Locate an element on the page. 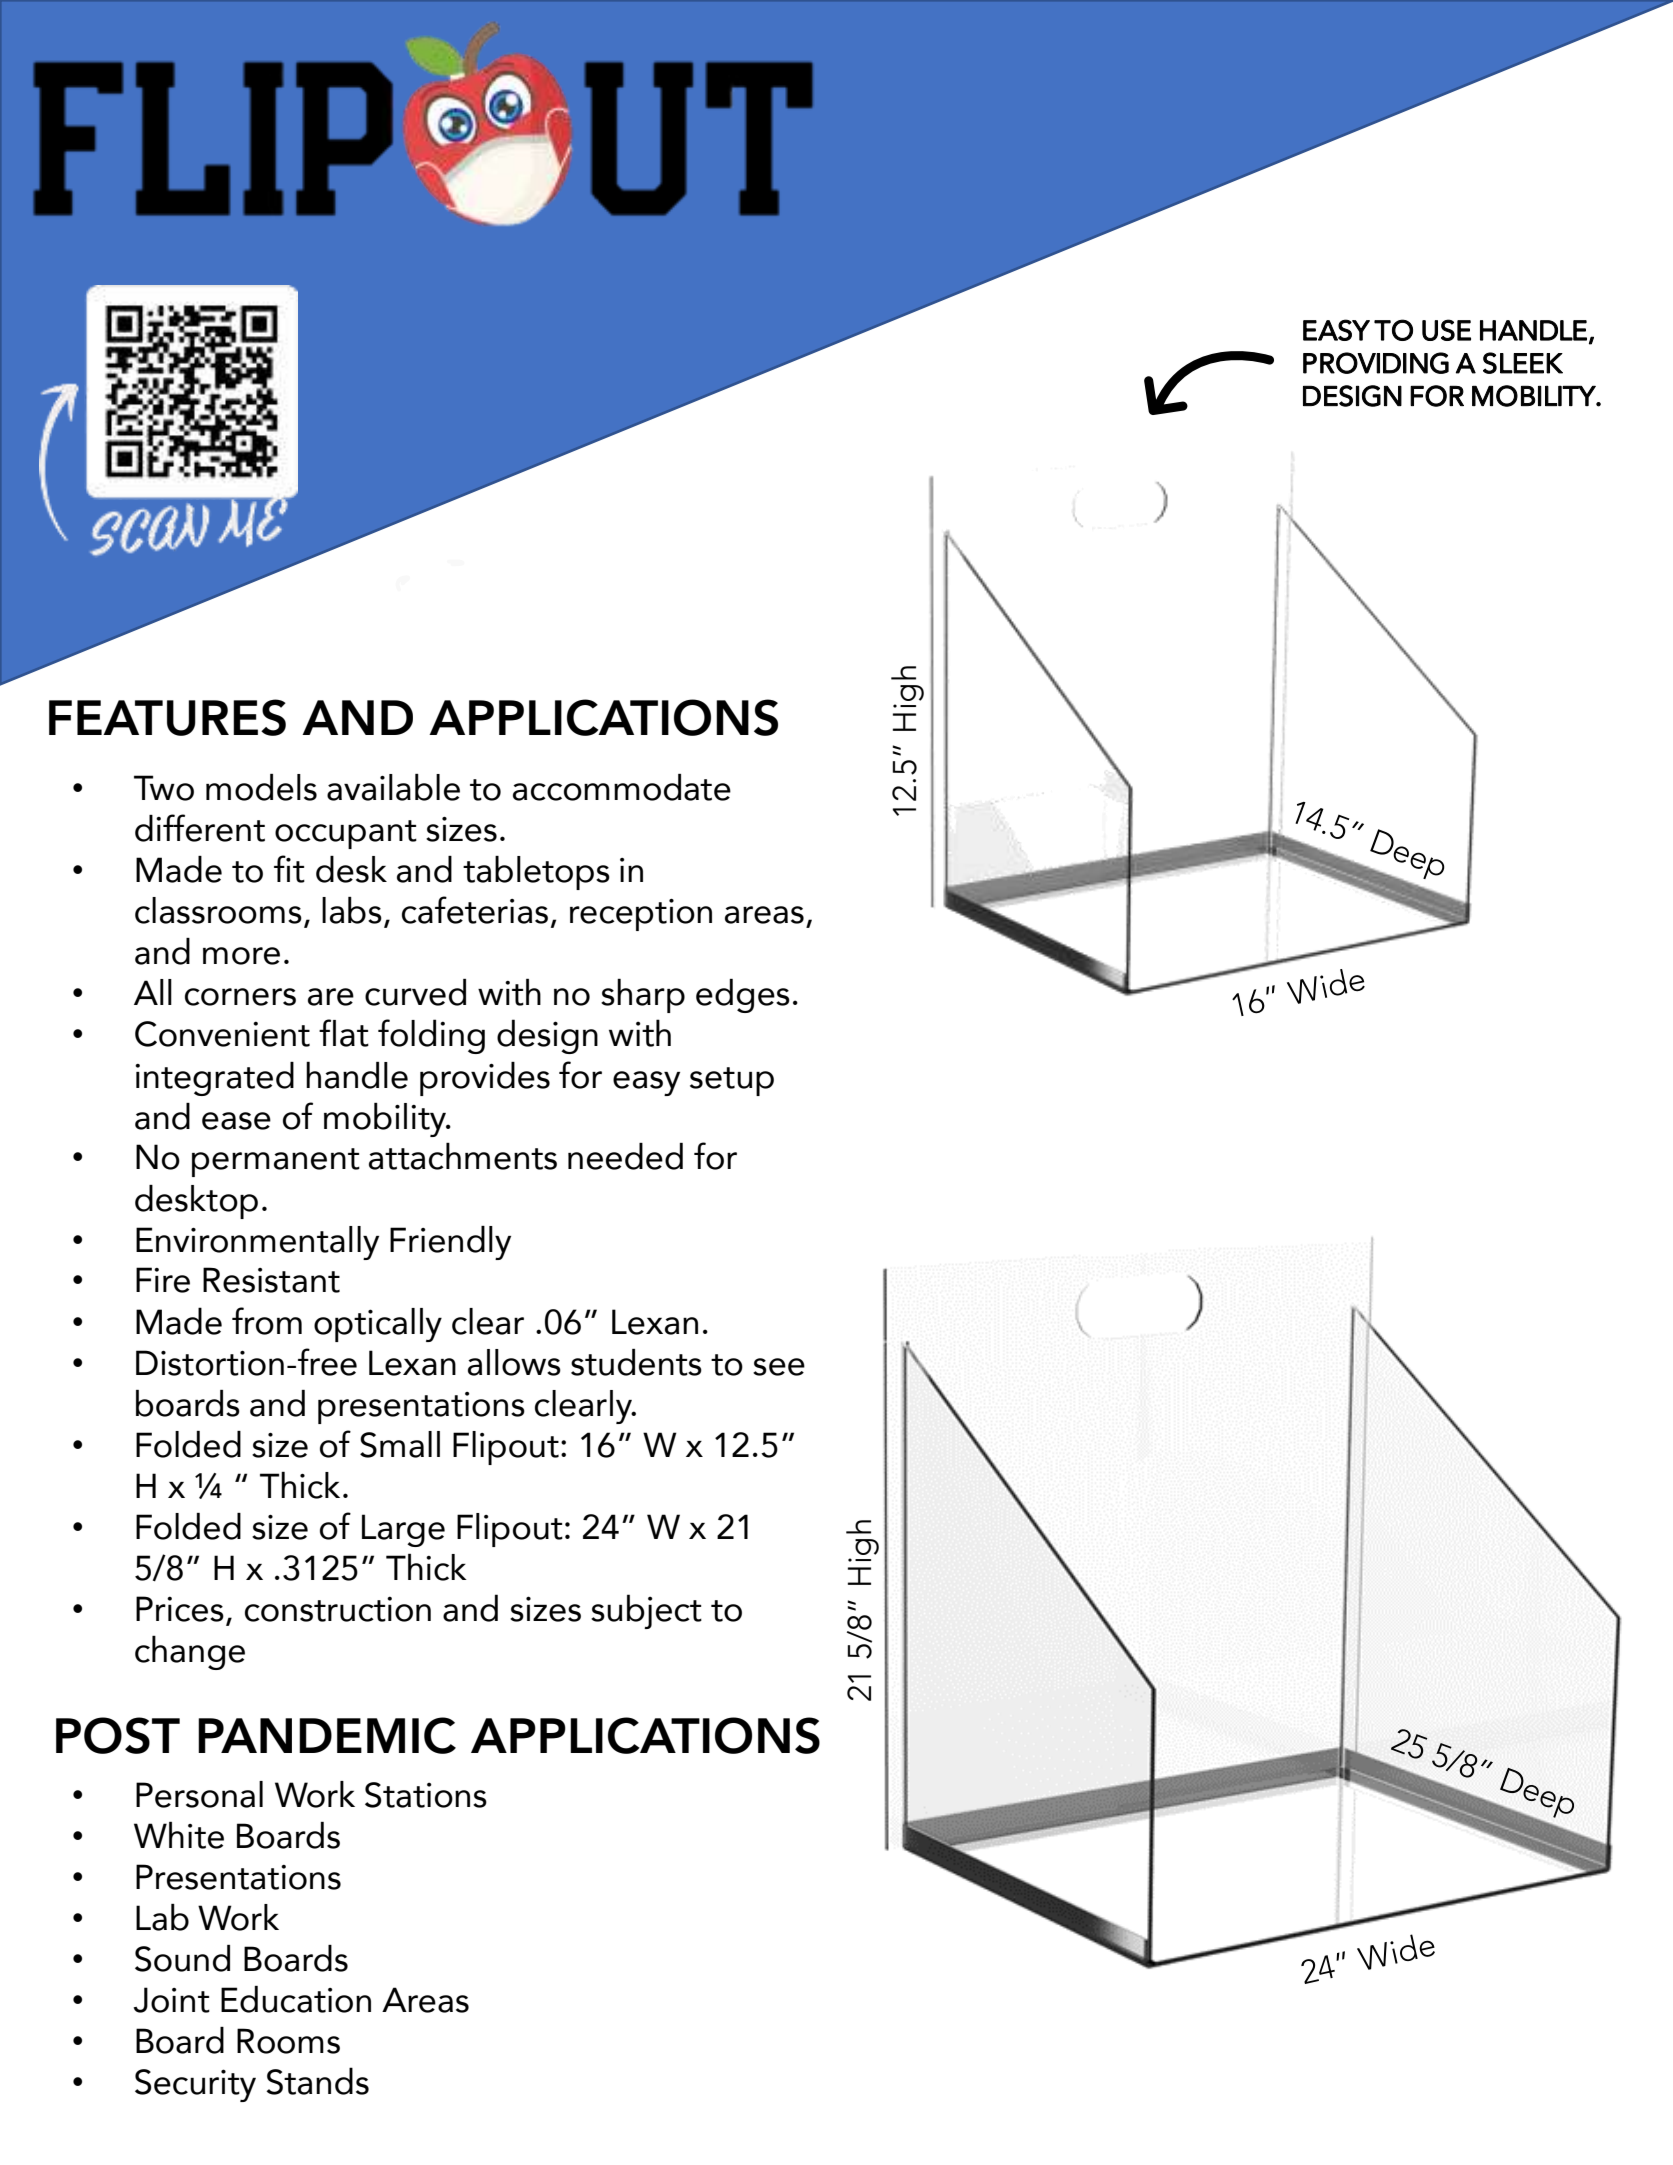 Image resolution: width=1673 pixels, height=2165 pixels. Environmentally is located at coordinates (257, 1243).
